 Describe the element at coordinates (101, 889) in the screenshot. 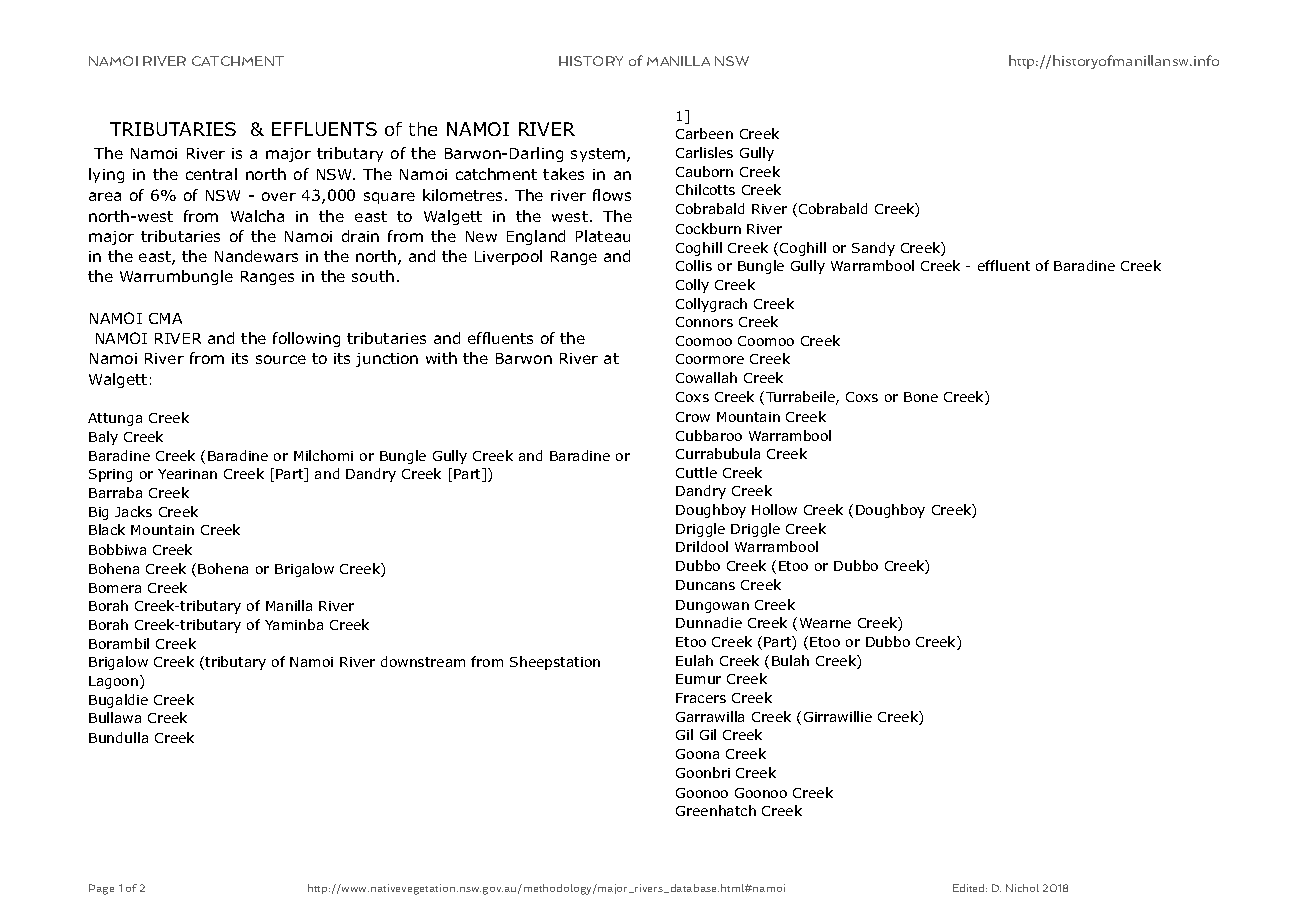

I see `Page` at that location.
